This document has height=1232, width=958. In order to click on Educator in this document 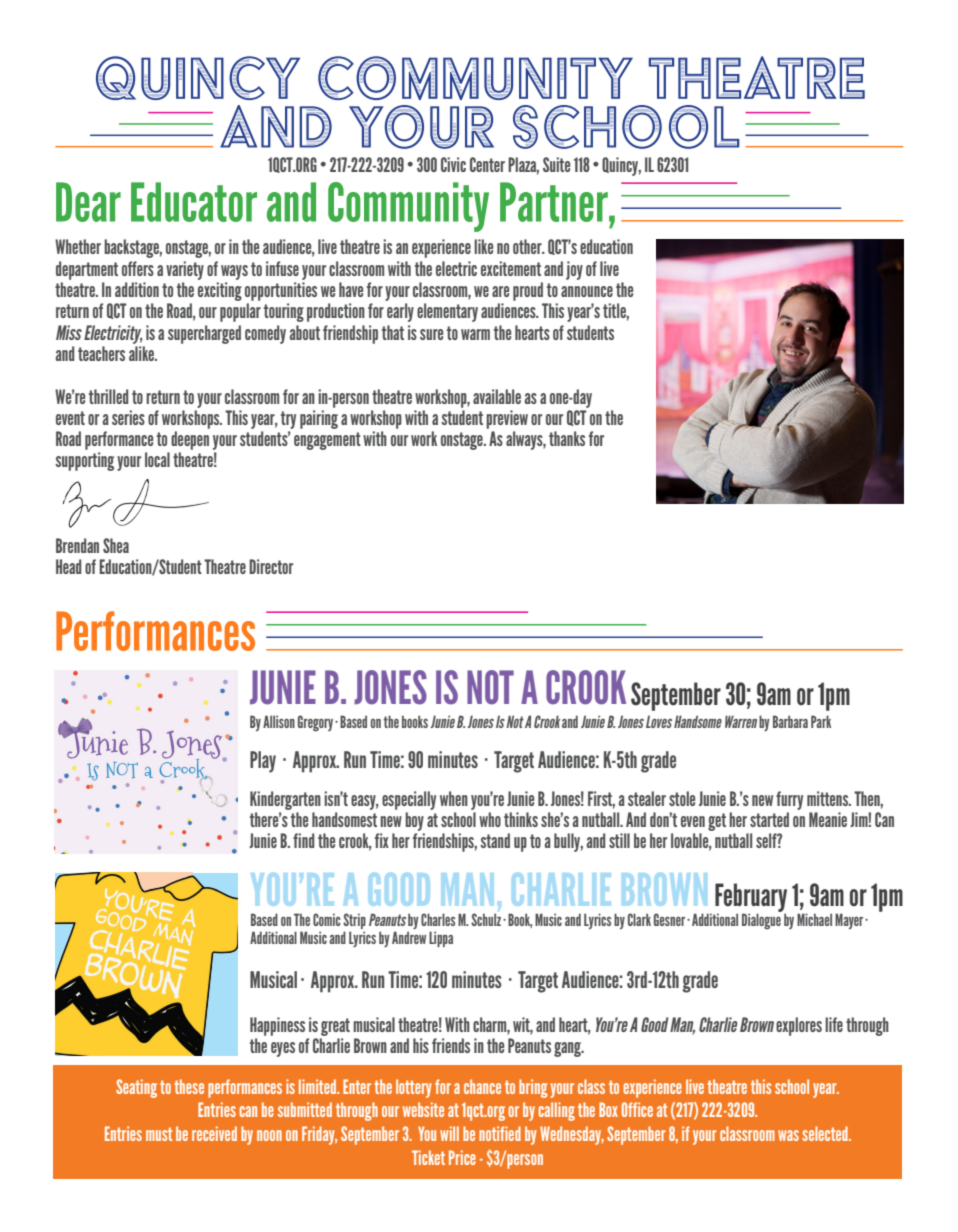, I will do `click(194, 202)`.
